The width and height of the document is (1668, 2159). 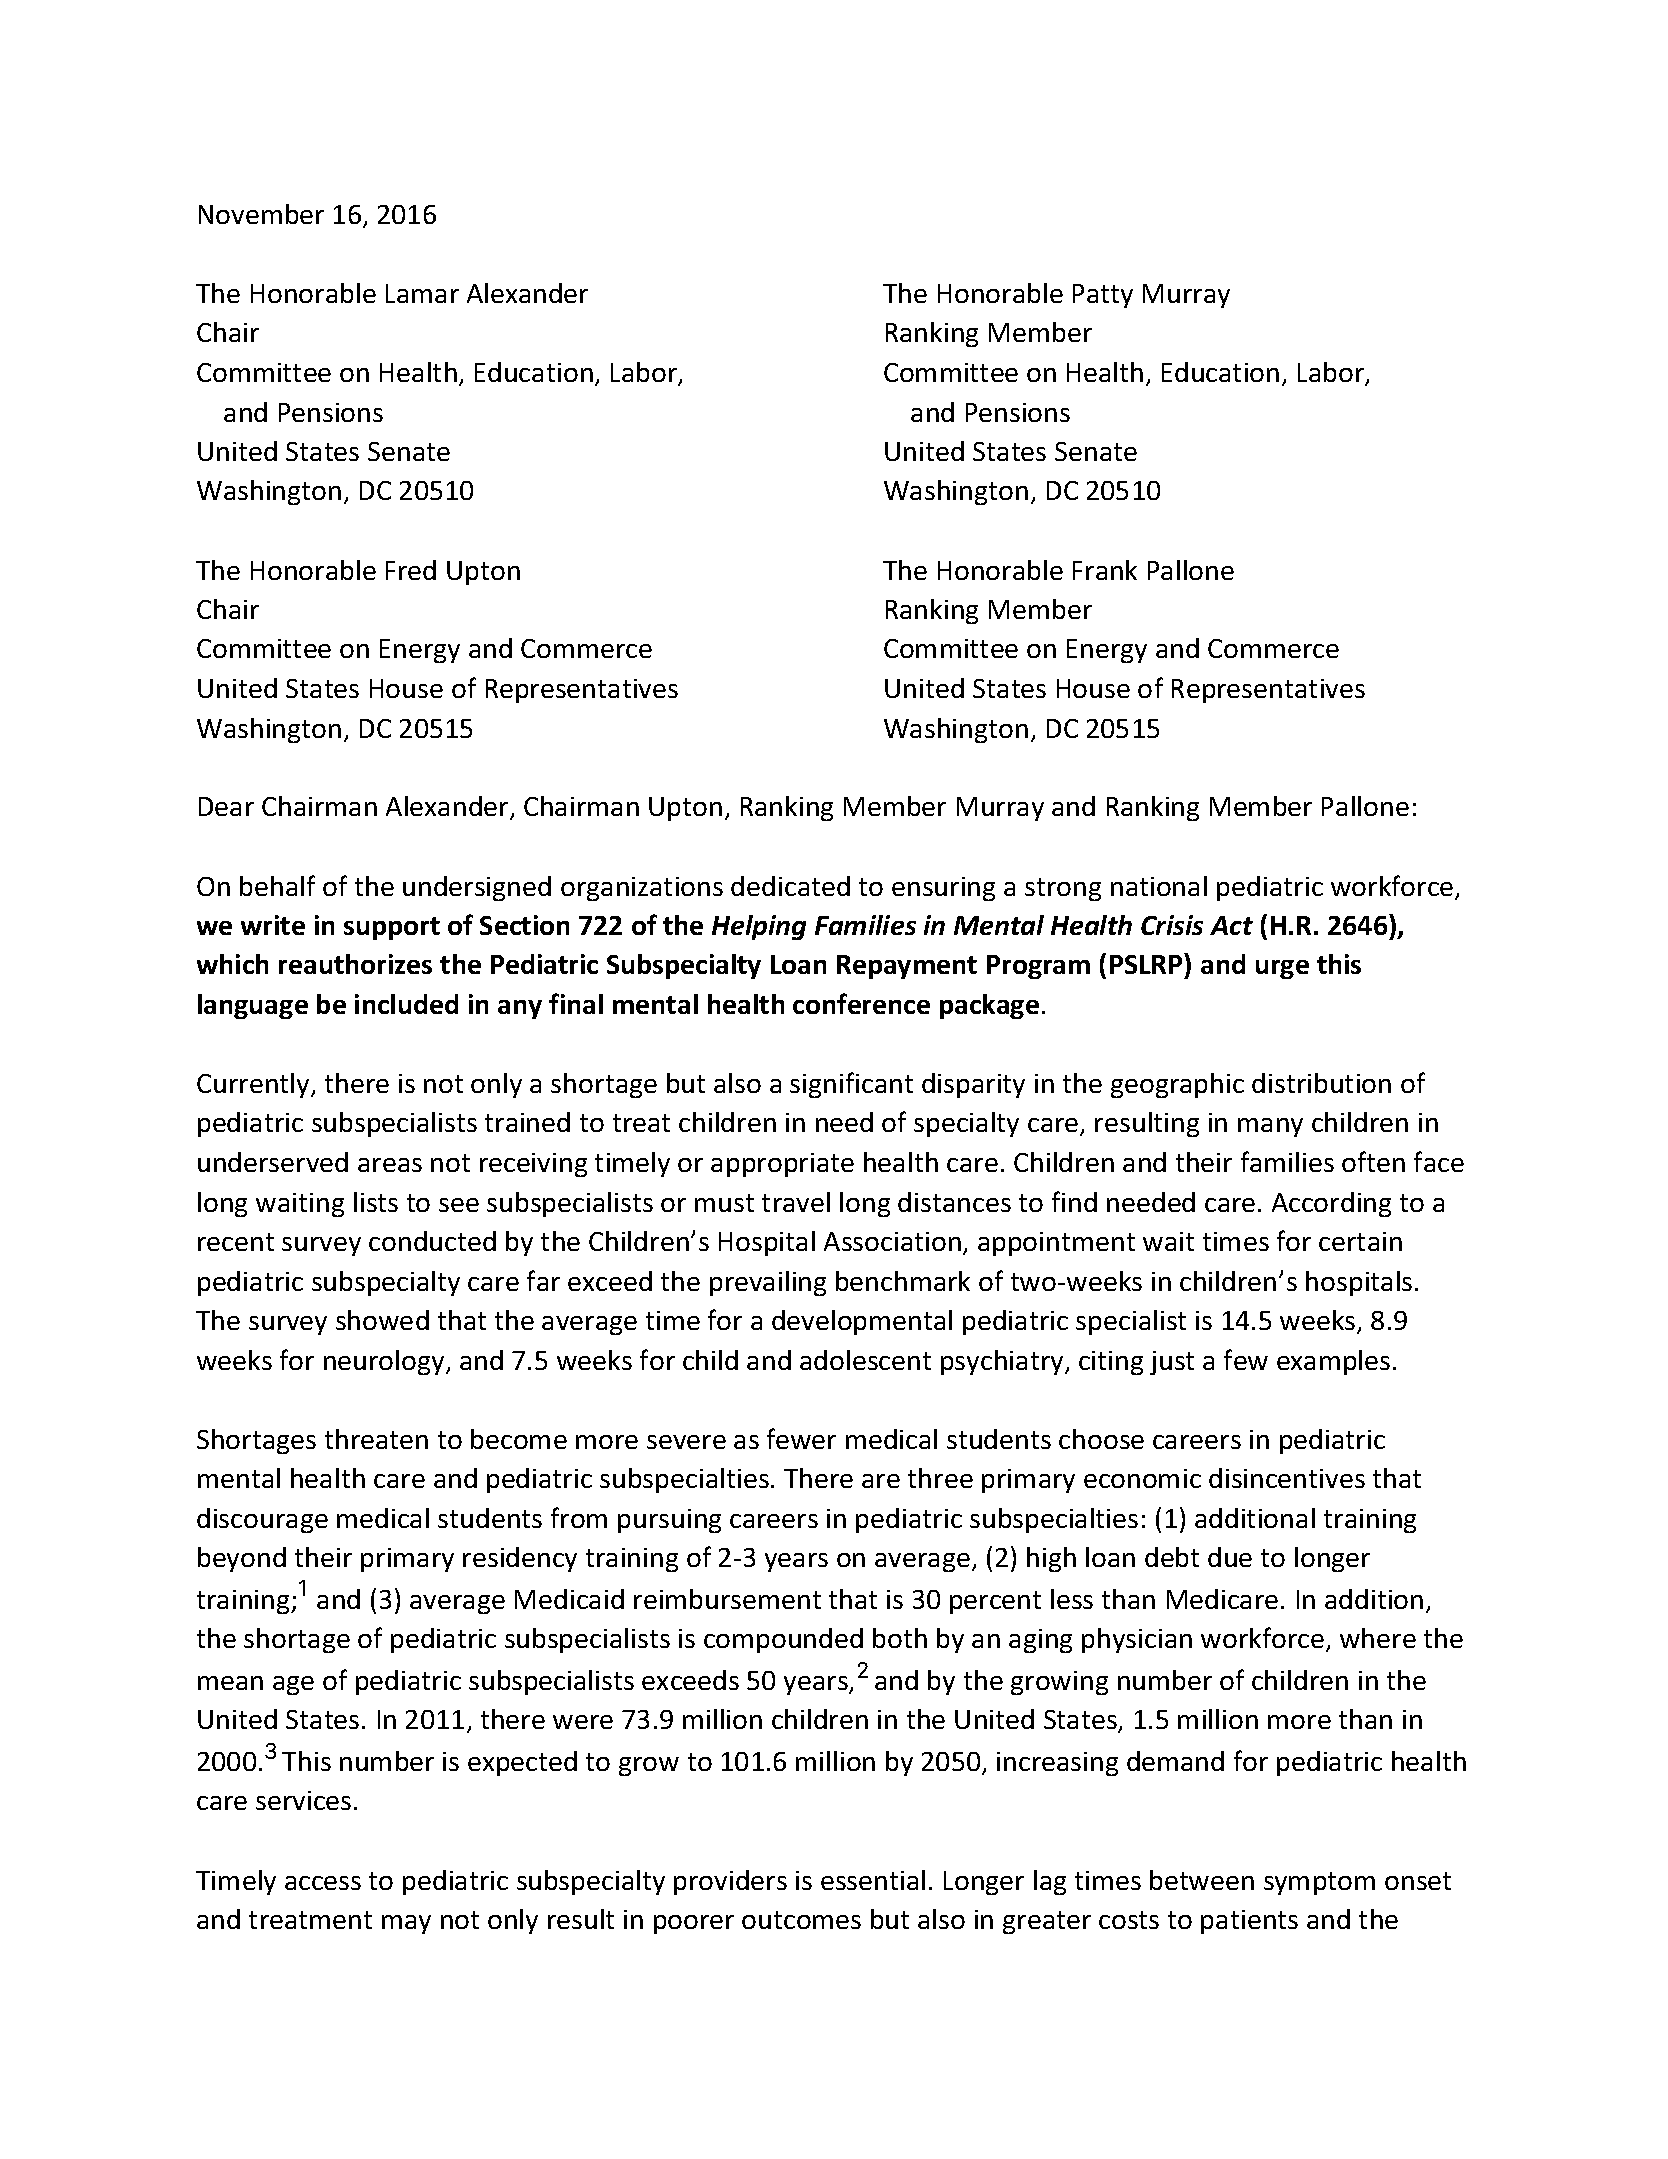 I want to click on threaten, so click(x=376, y=1439).
